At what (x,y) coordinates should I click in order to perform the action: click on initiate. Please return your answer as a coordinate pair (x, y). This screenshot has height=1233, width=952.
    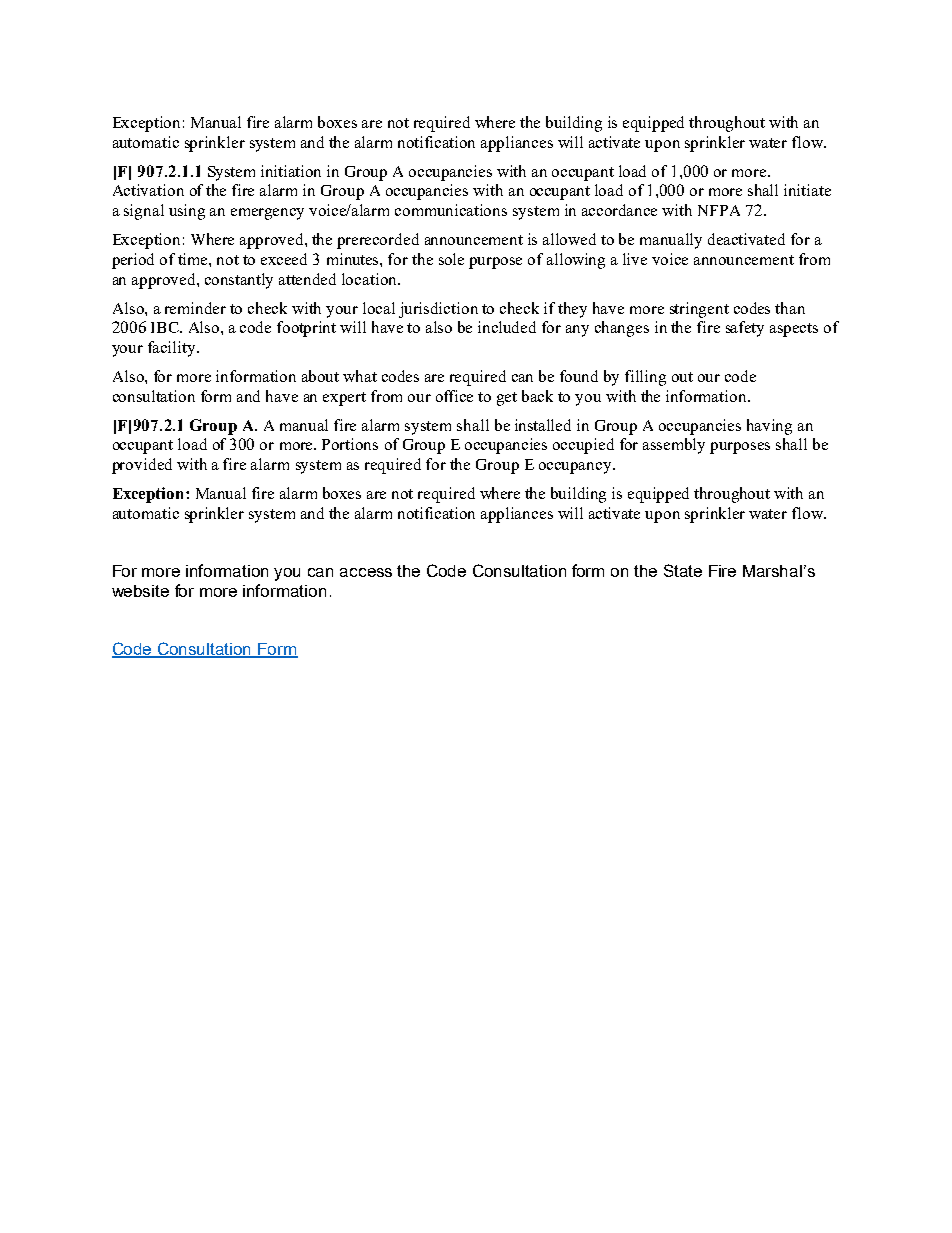
    Looking at the image, I should click on (807, 190).
